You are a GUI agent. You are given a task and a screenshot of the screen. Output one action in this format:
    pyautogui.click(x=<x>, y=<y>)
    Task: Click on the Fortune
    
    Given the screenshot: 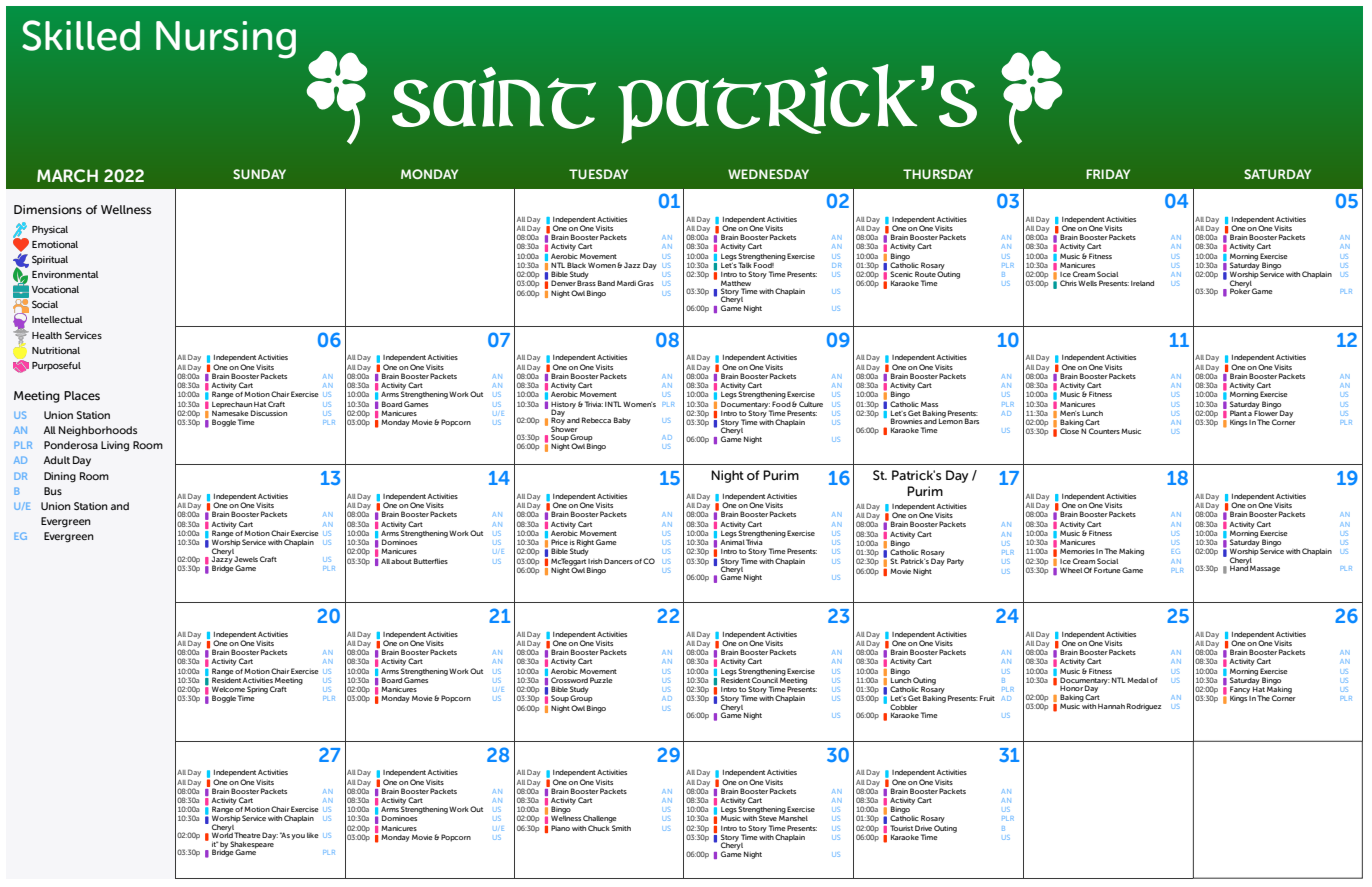 What is the action you would take?
    pyautogui.click(x=1107, y=570)
